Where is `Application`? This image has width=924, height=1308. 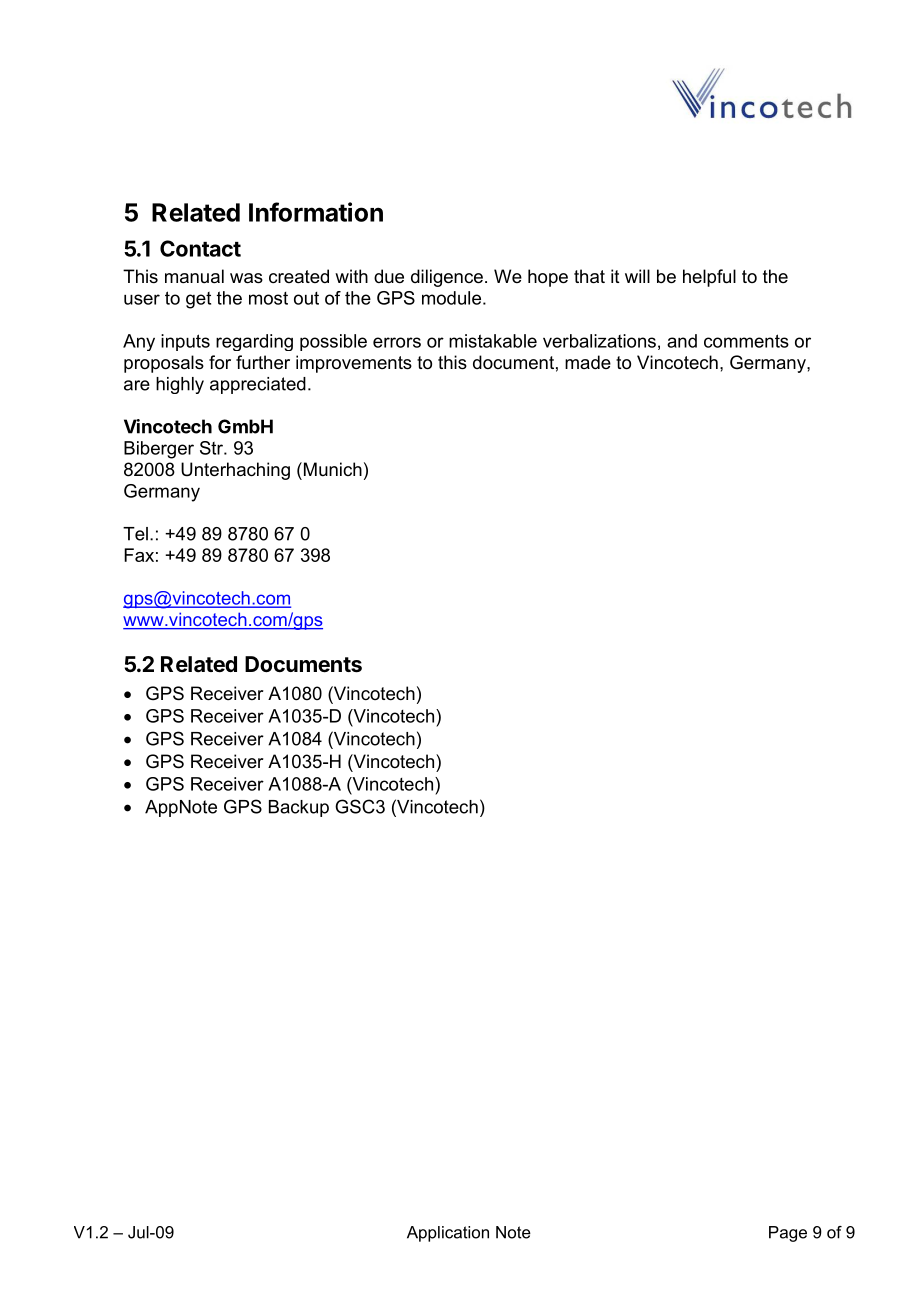 Application is located at coordinates (448, 1234).
